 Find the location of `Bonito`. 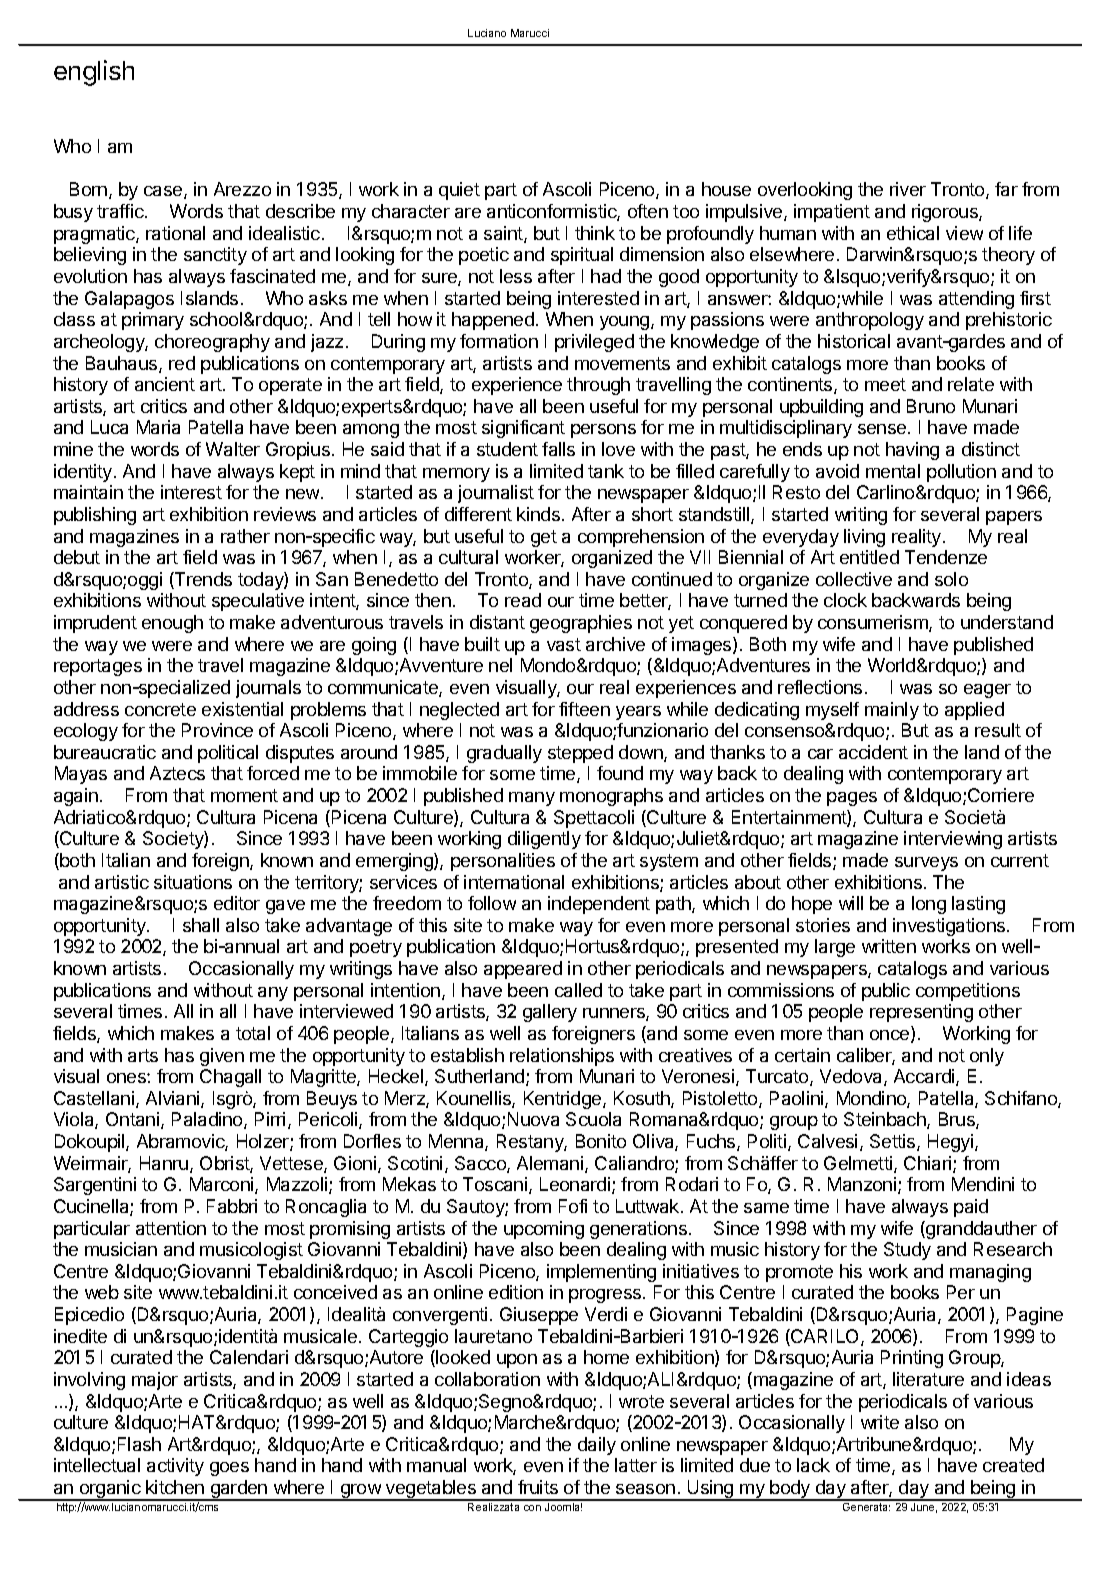

Bonito is located at coordinates (601, 1141).
